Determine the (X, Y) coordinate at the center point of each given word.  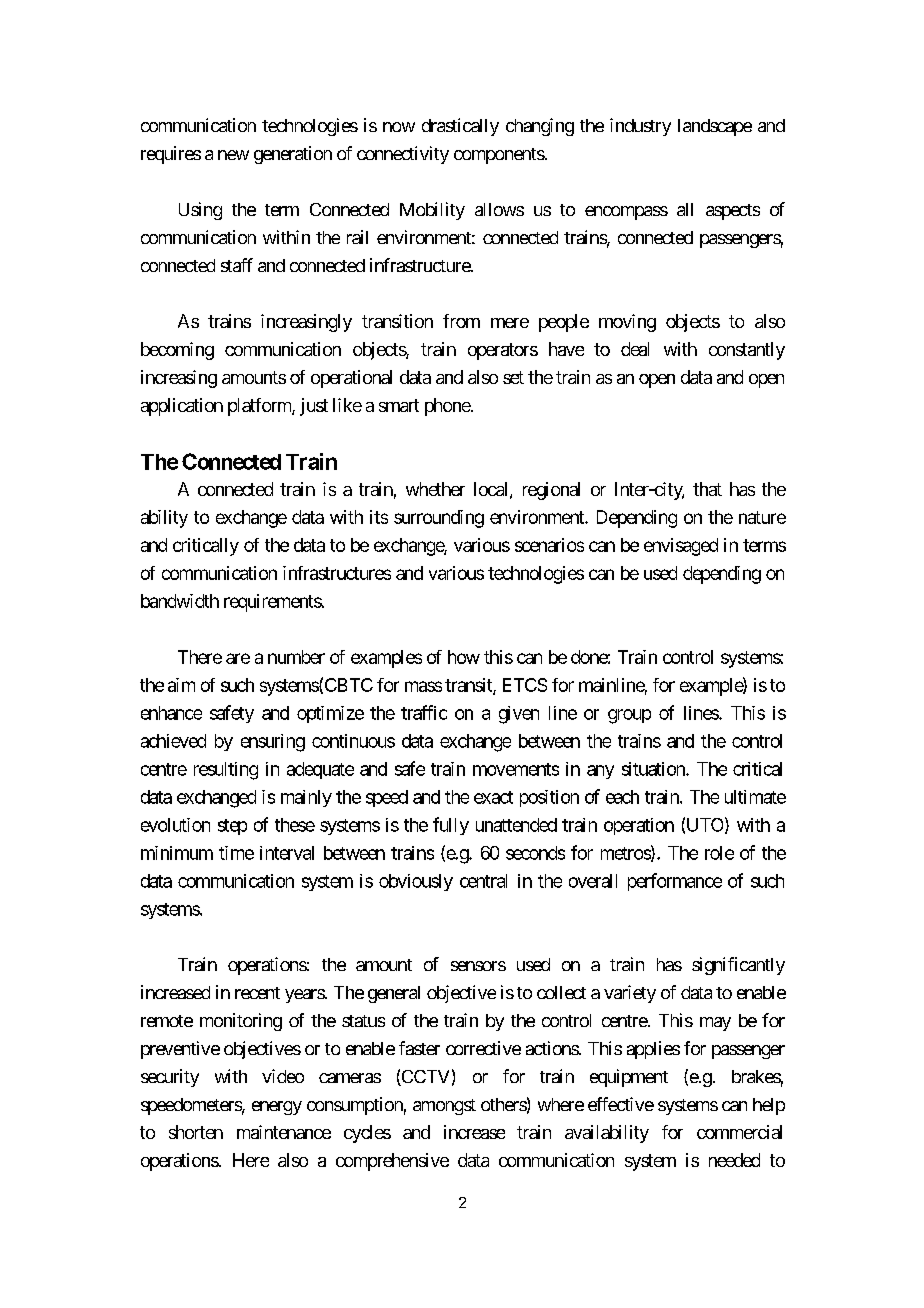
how (464, 657)
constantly (747, 351)
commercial (739, 1132)
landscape (715, 127)
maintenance (284, 1132)
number (296, 657)
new (233, 155)
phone (448, 407)
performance (675, 882)
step (232, 827)
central (483, 881)
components (499, 156)
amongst (444, 1107)
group (629, 716)
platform (260, 407)
